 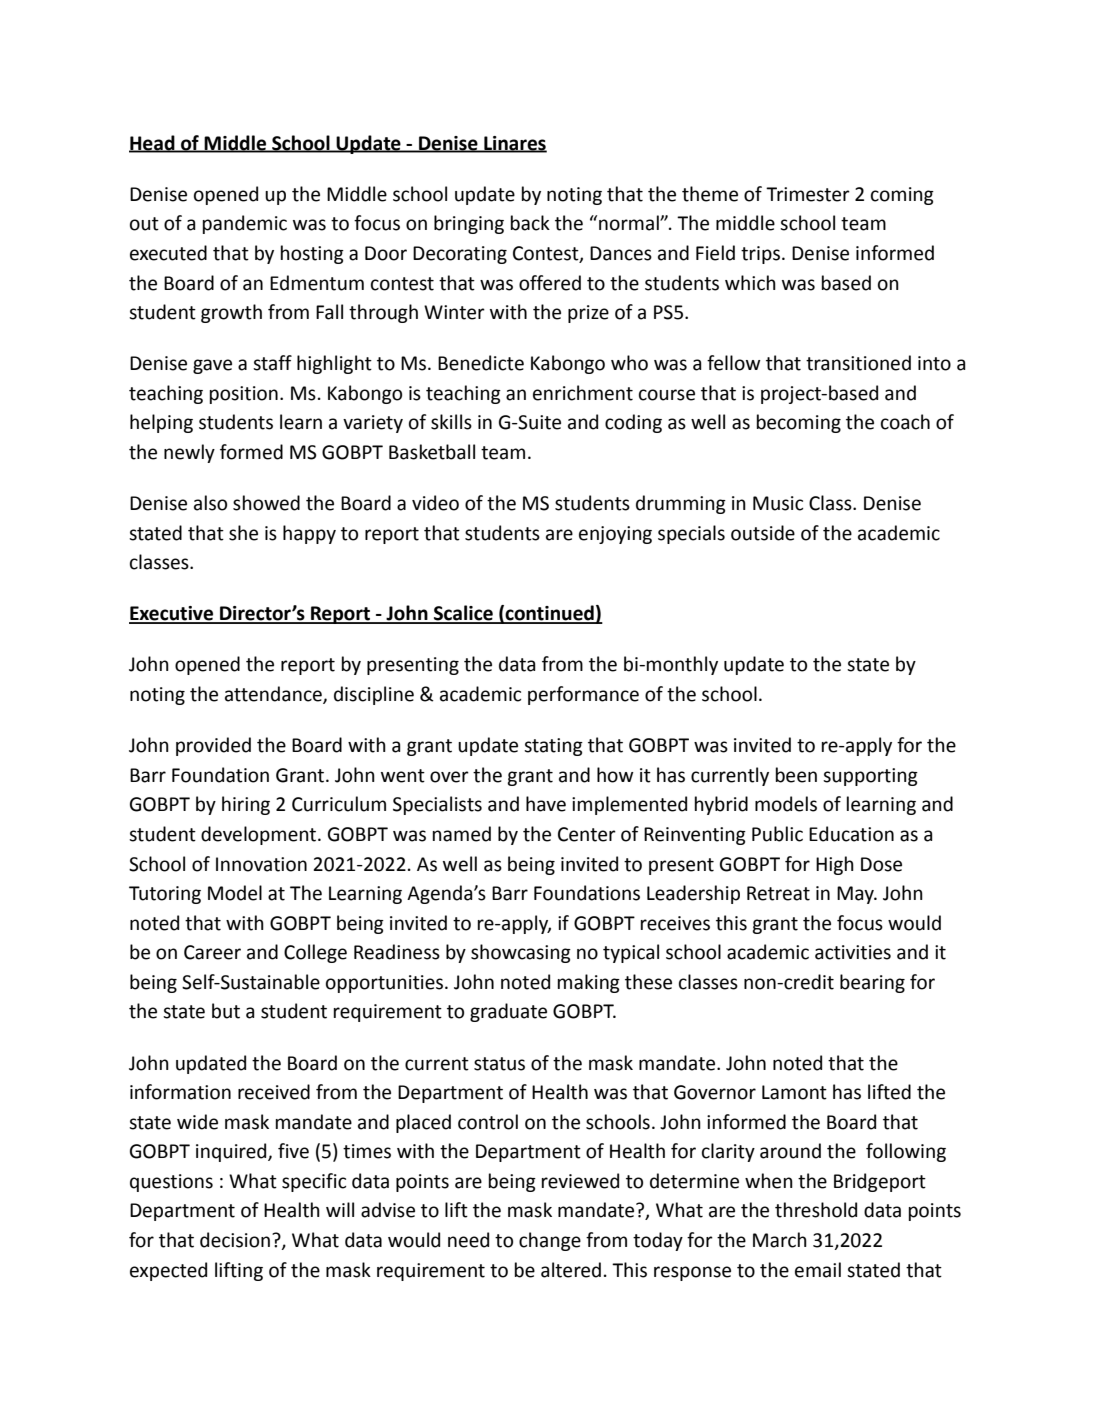 I want to click on supporting, so click(x=870, y=777).
